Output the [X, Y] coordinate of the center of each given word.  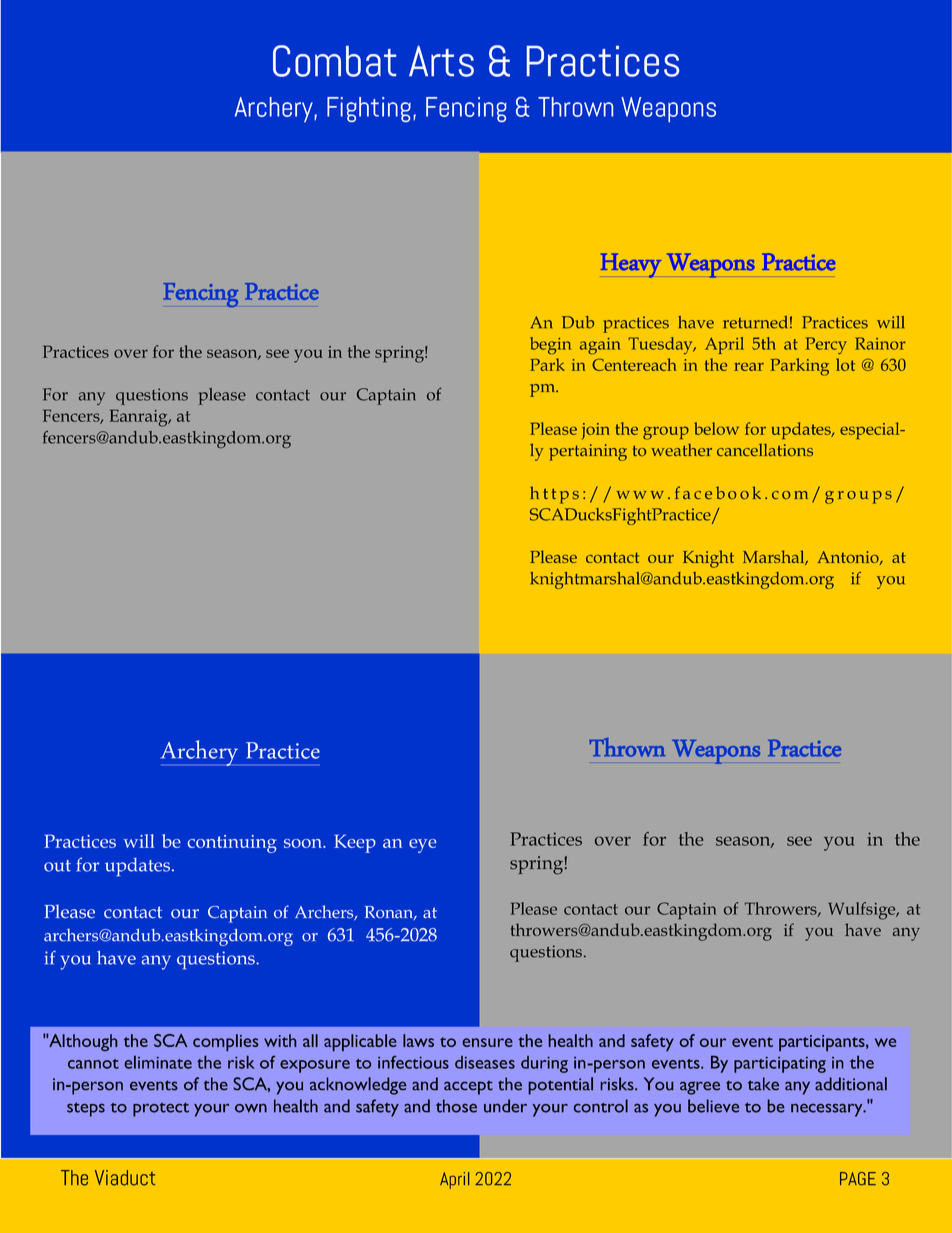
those [456, 1106]
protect [161, 1109]
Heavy [631, 265]
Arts [441, 61]
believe [713, 1106]
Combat [334, 61]
